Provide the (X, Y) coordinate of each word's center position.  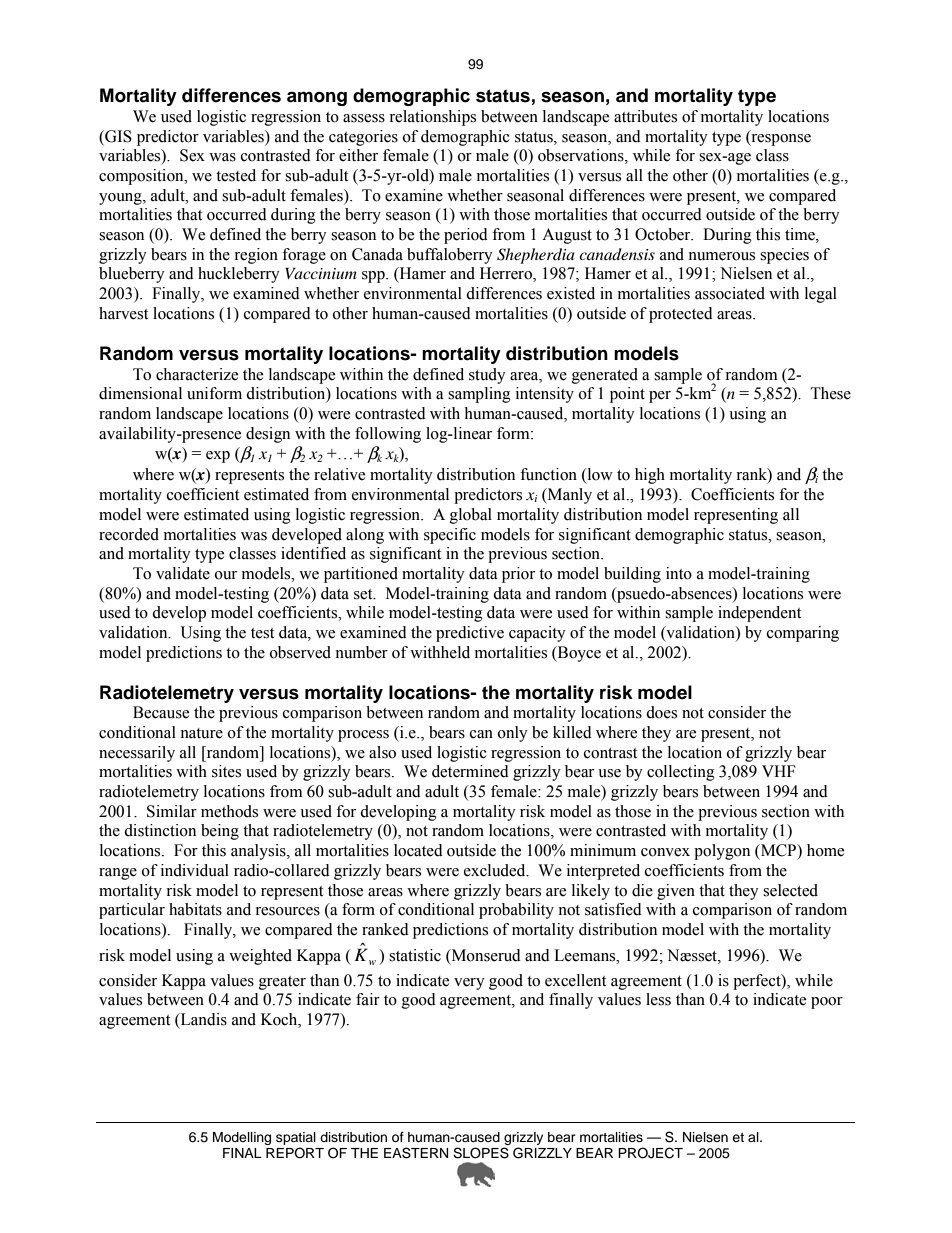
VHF (778, 771)
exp (218, 457)
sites (226, 771)
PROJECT (650, 1153)
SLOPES (481, 1153)
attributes (645, 116)
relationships (432, 118)
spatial (296, 1138)
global (471, 516)
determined (470, 771)
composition (142, 177)
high (650, 476)
